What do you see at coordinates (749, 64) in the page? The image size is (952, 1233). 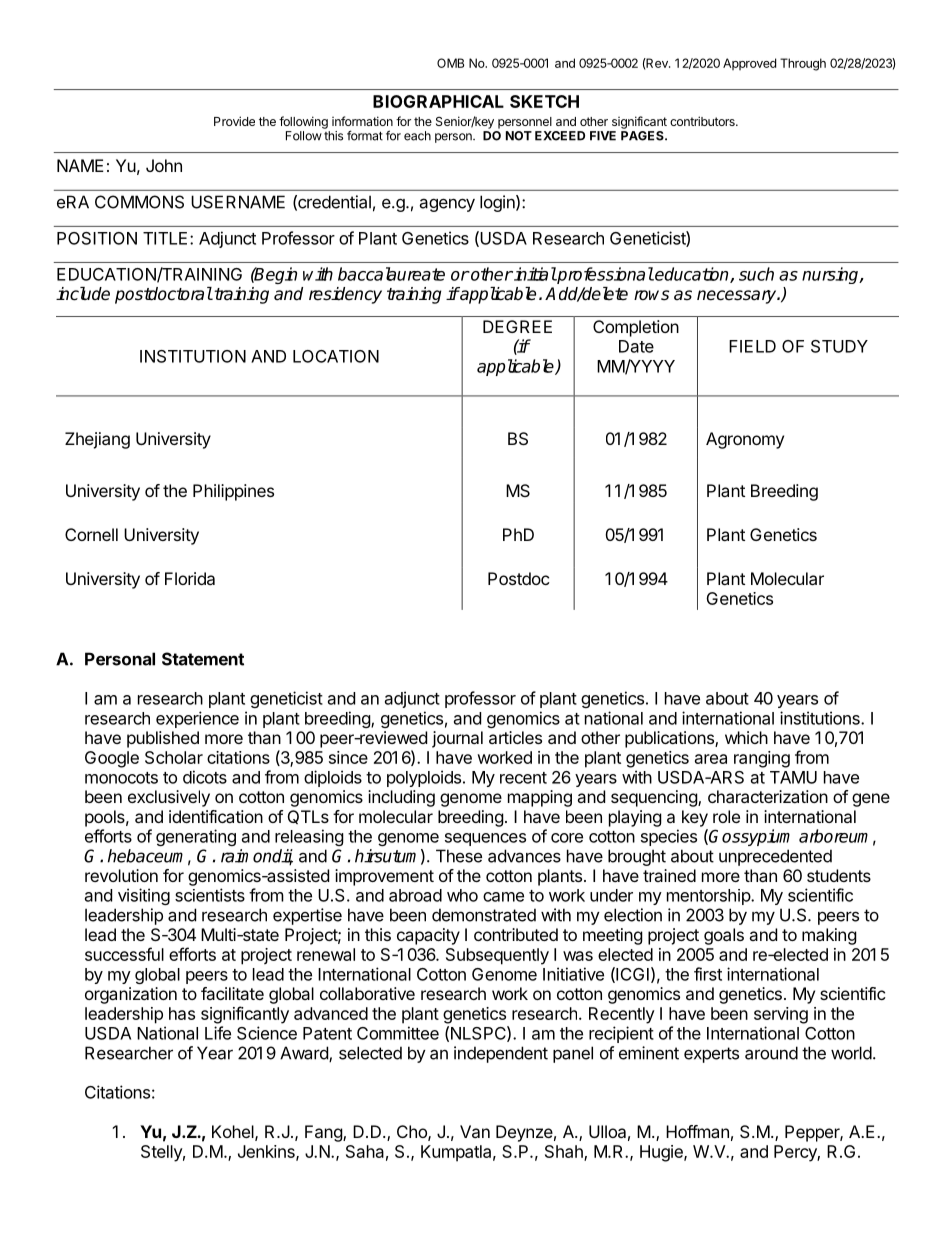 I see `Approved` at bounding box center [749, 64].
